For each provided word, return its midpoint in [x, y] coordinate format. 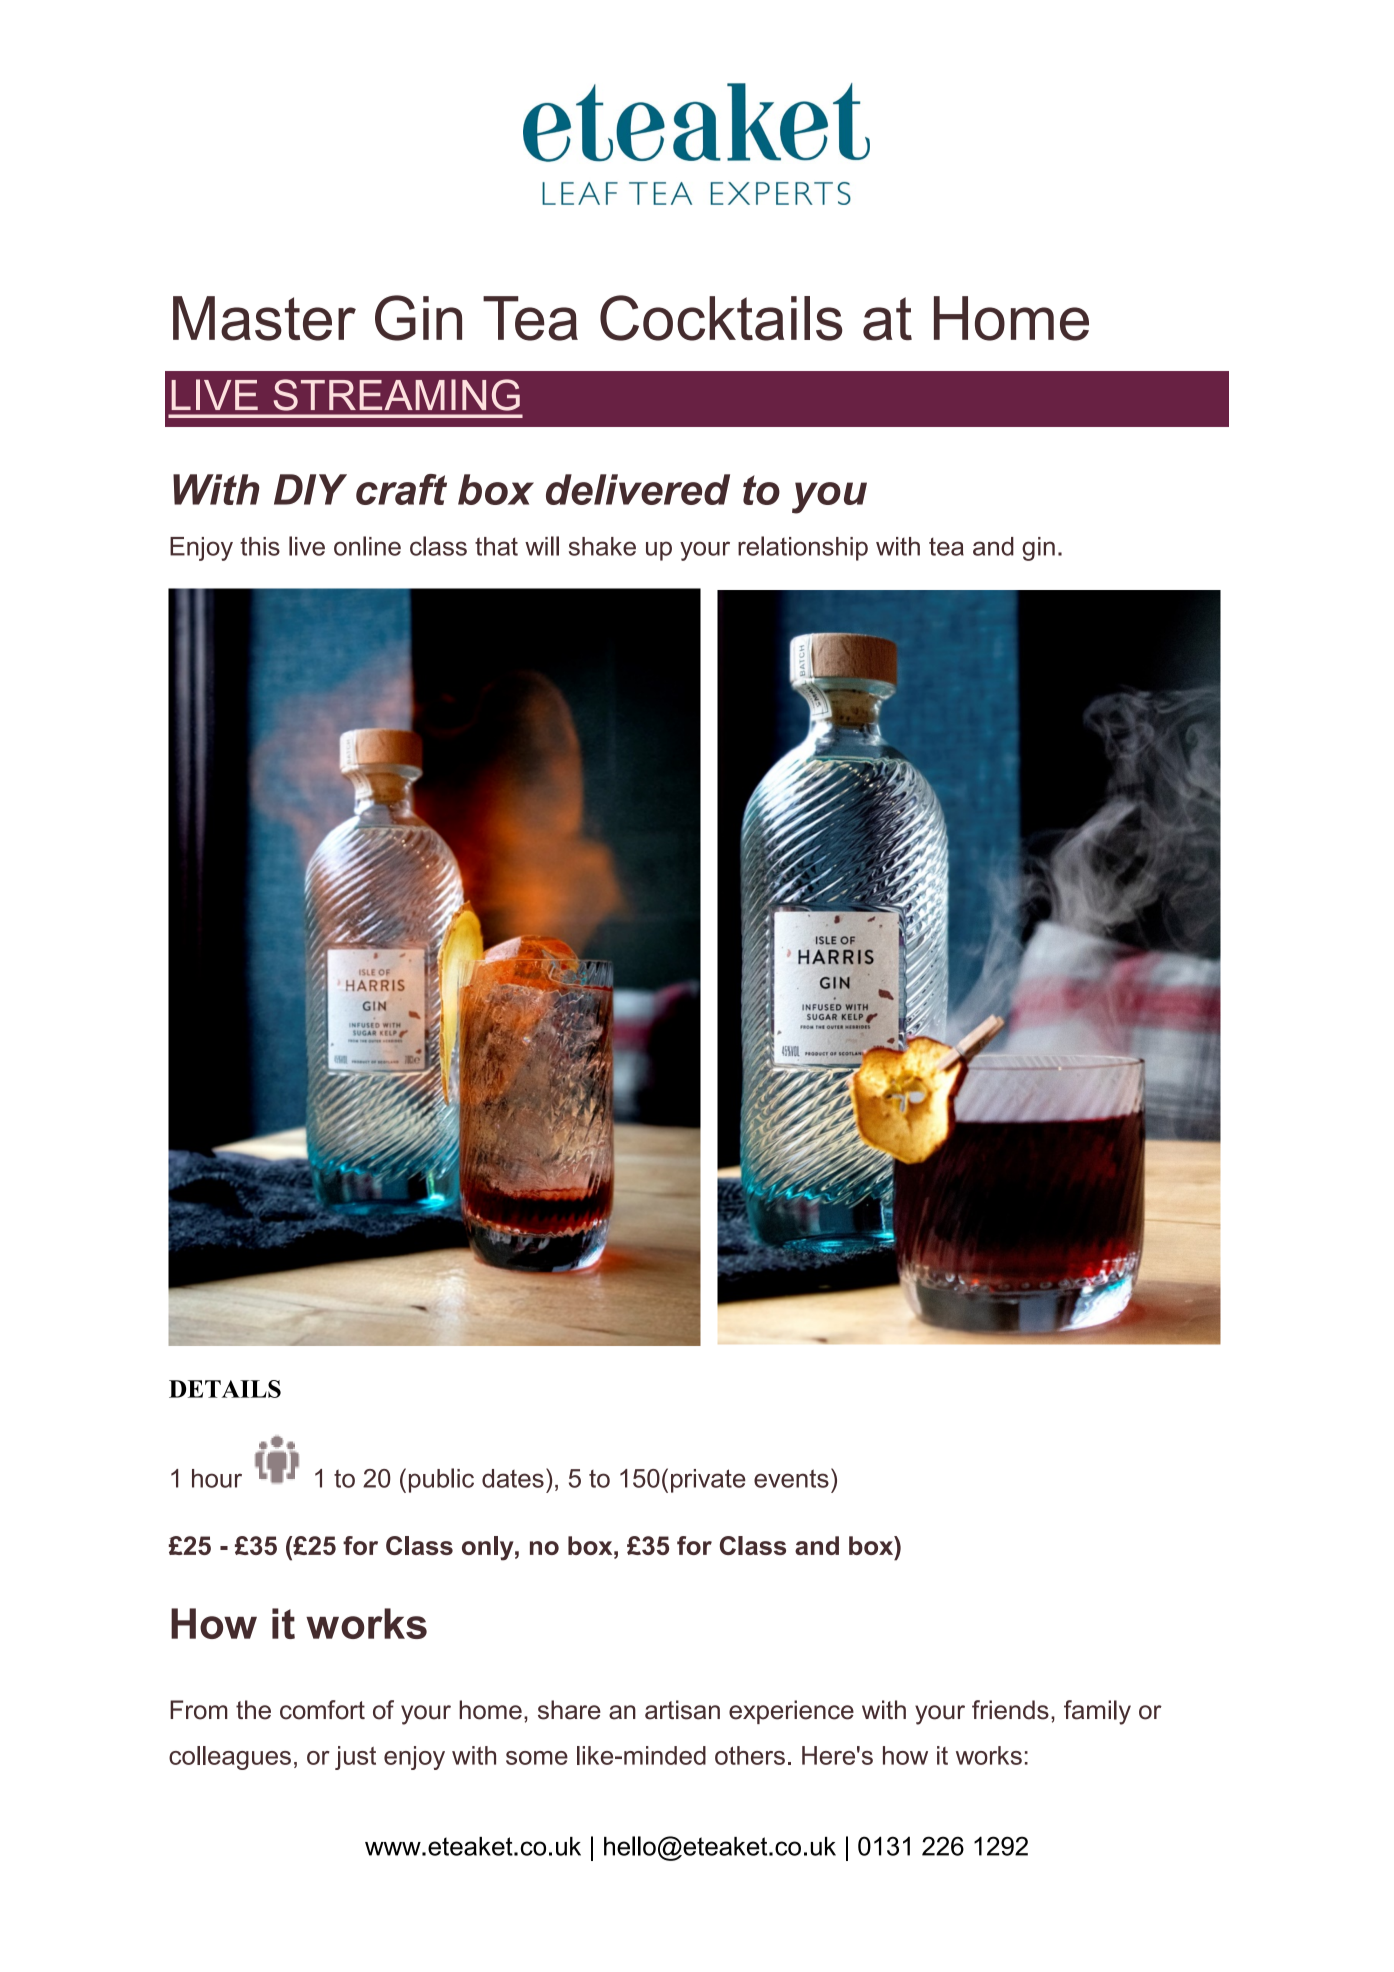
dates [513, 1478]
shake [602, 546]
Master [264, 318]
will [542, 546]
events [791, 1478]
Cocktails [721, 318]
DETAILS [225, 1389]
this [260, 546]
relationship [803, 548]
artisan [682, 1710]
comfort [322, 1710]
